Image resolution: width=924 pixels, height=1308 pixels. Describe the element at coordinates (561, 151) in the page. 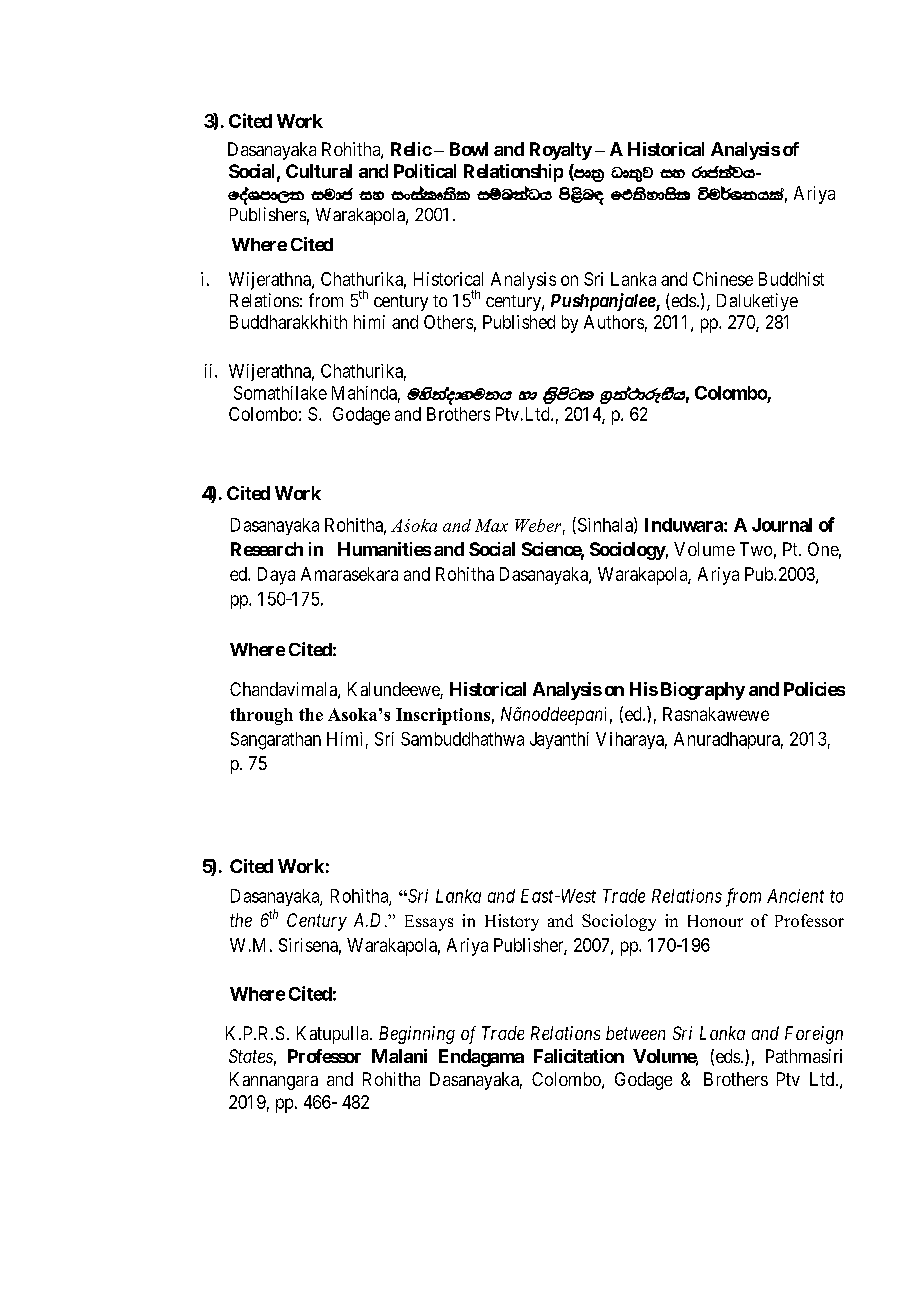

I see `Royalty` at that location.
